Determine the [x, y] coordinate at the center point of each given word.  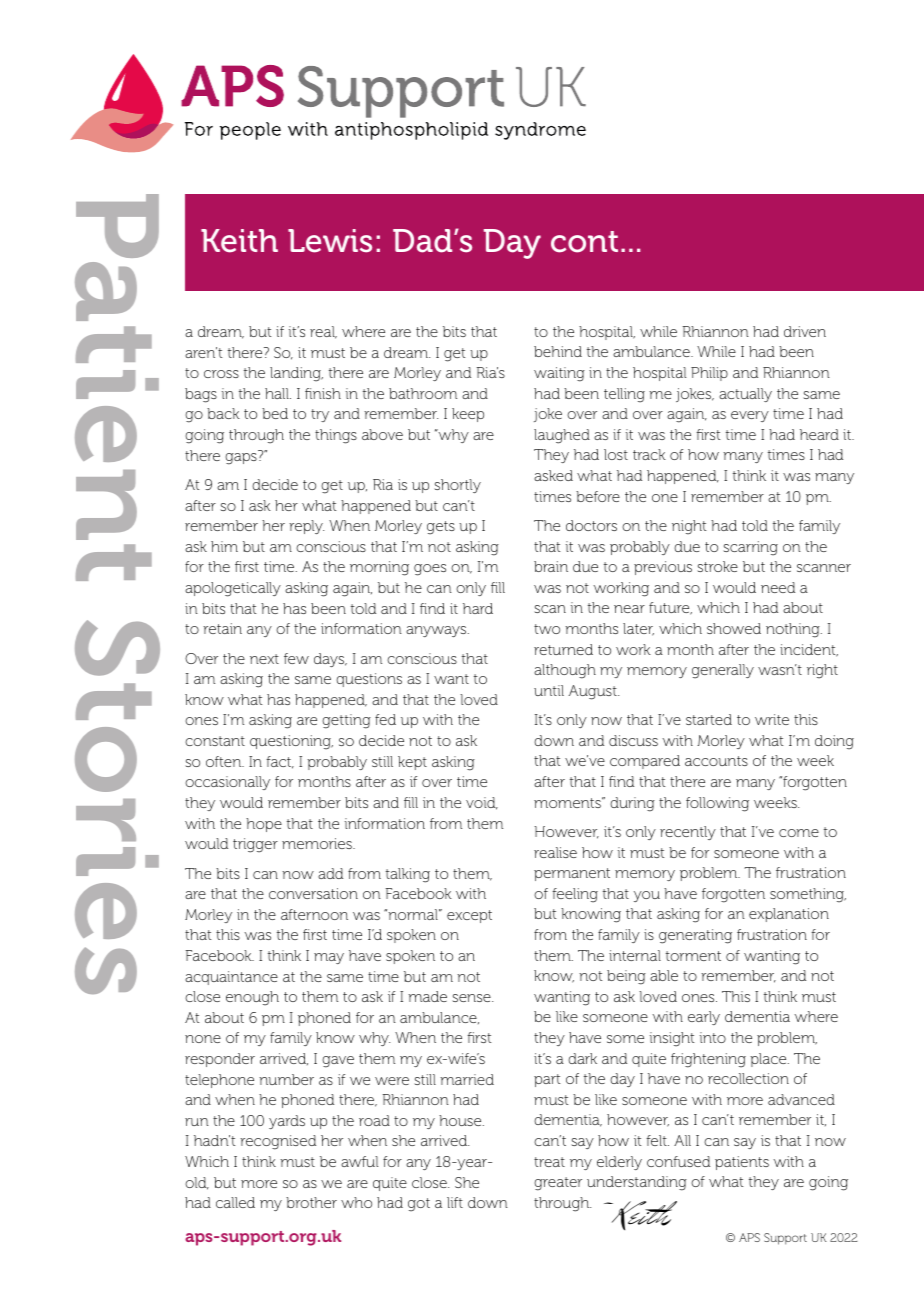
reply [306, 527]
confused [678, 1161]
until [549, 690]
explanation [789, 915]
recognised [278, 1142]
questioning [291, 742]
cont [584, 242]
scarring [750, 548]
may [329, 958]
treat [549, 1162]
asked [553, 475]
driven [805, 331]
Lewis [330, 241]
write [772, 719]
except [469, 916]
